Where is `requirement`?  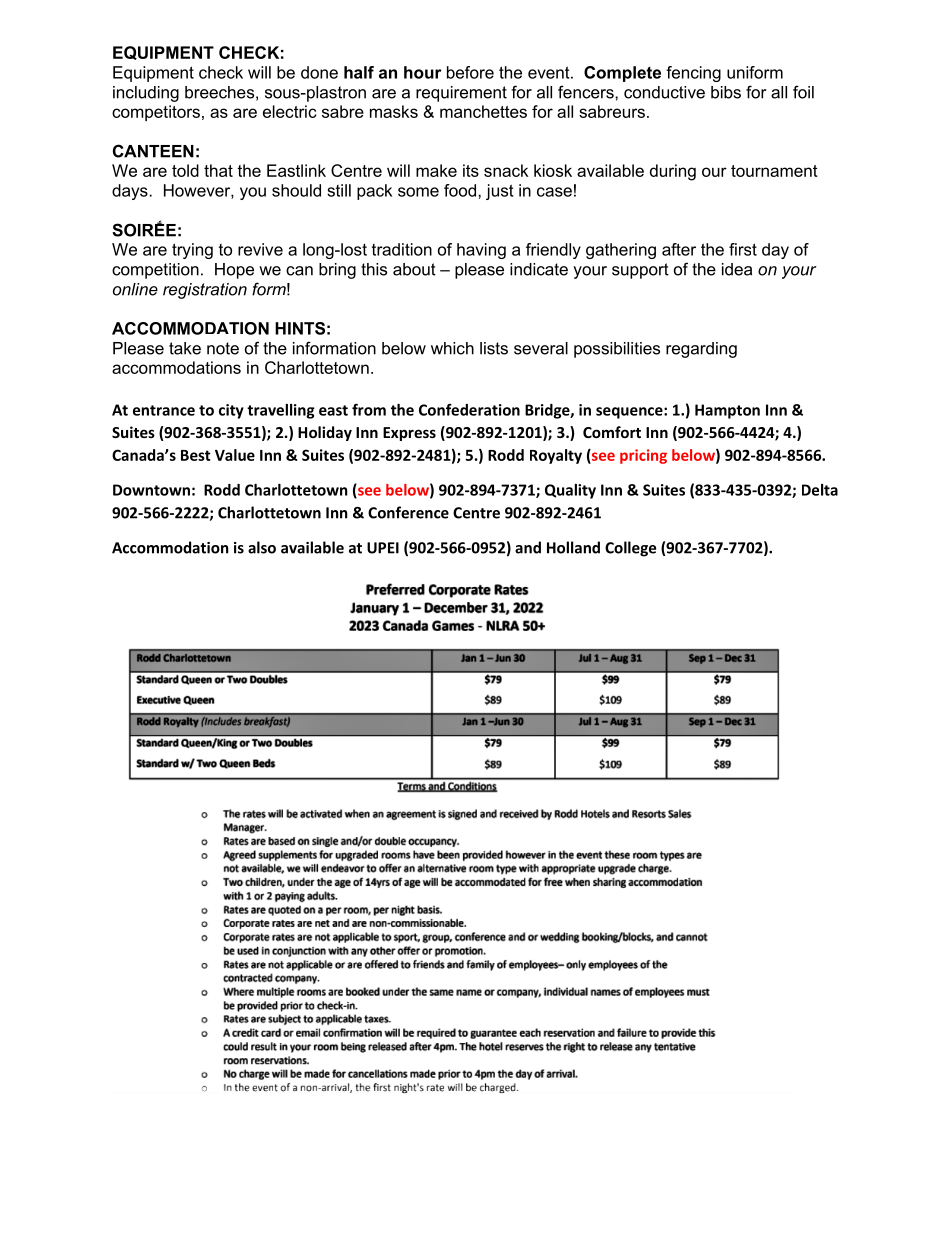 requirement is located at coordinates (461, 94).
